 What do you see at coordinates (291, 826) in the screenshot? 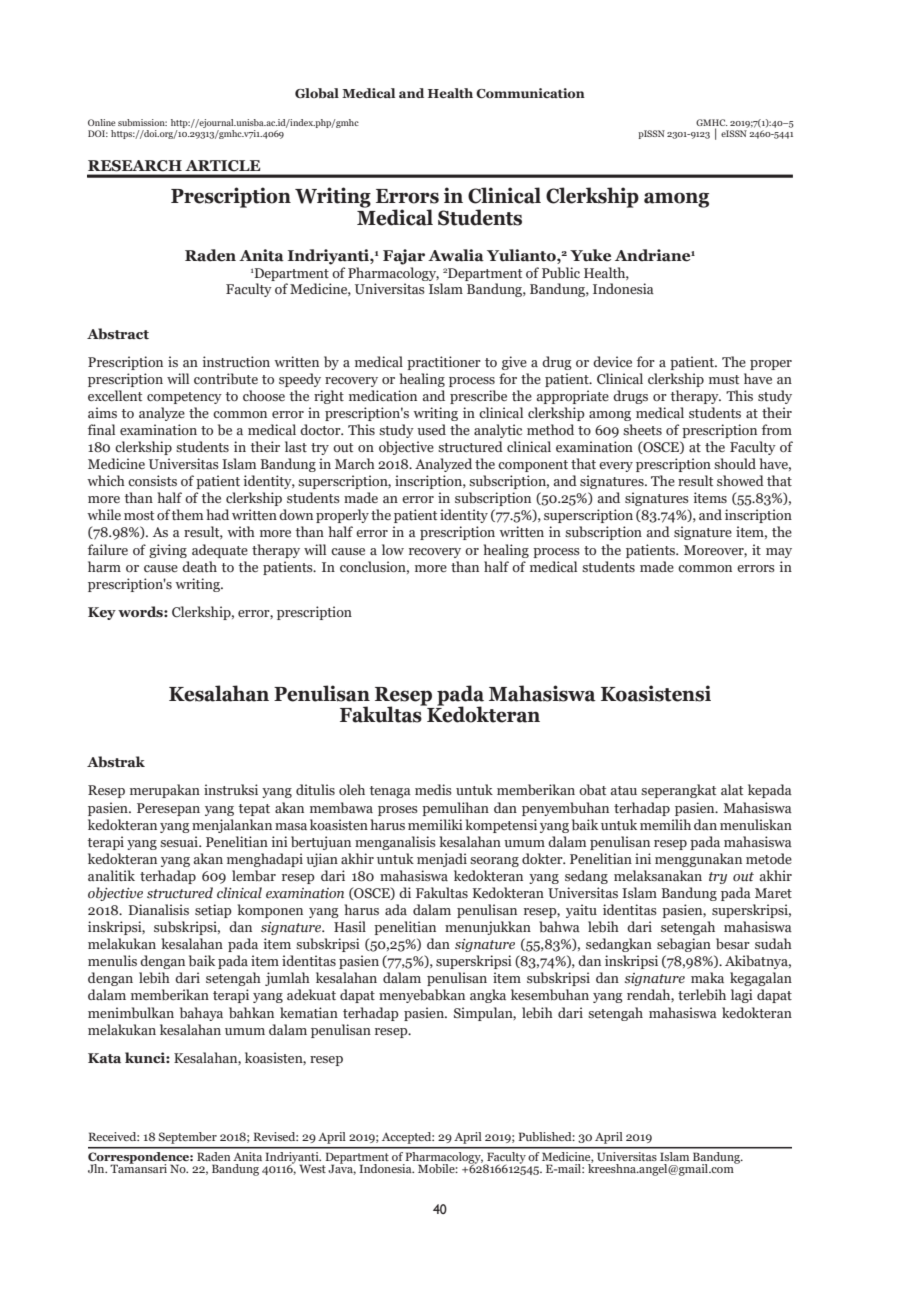
I see `masa` at bounding box center [291, 826].
